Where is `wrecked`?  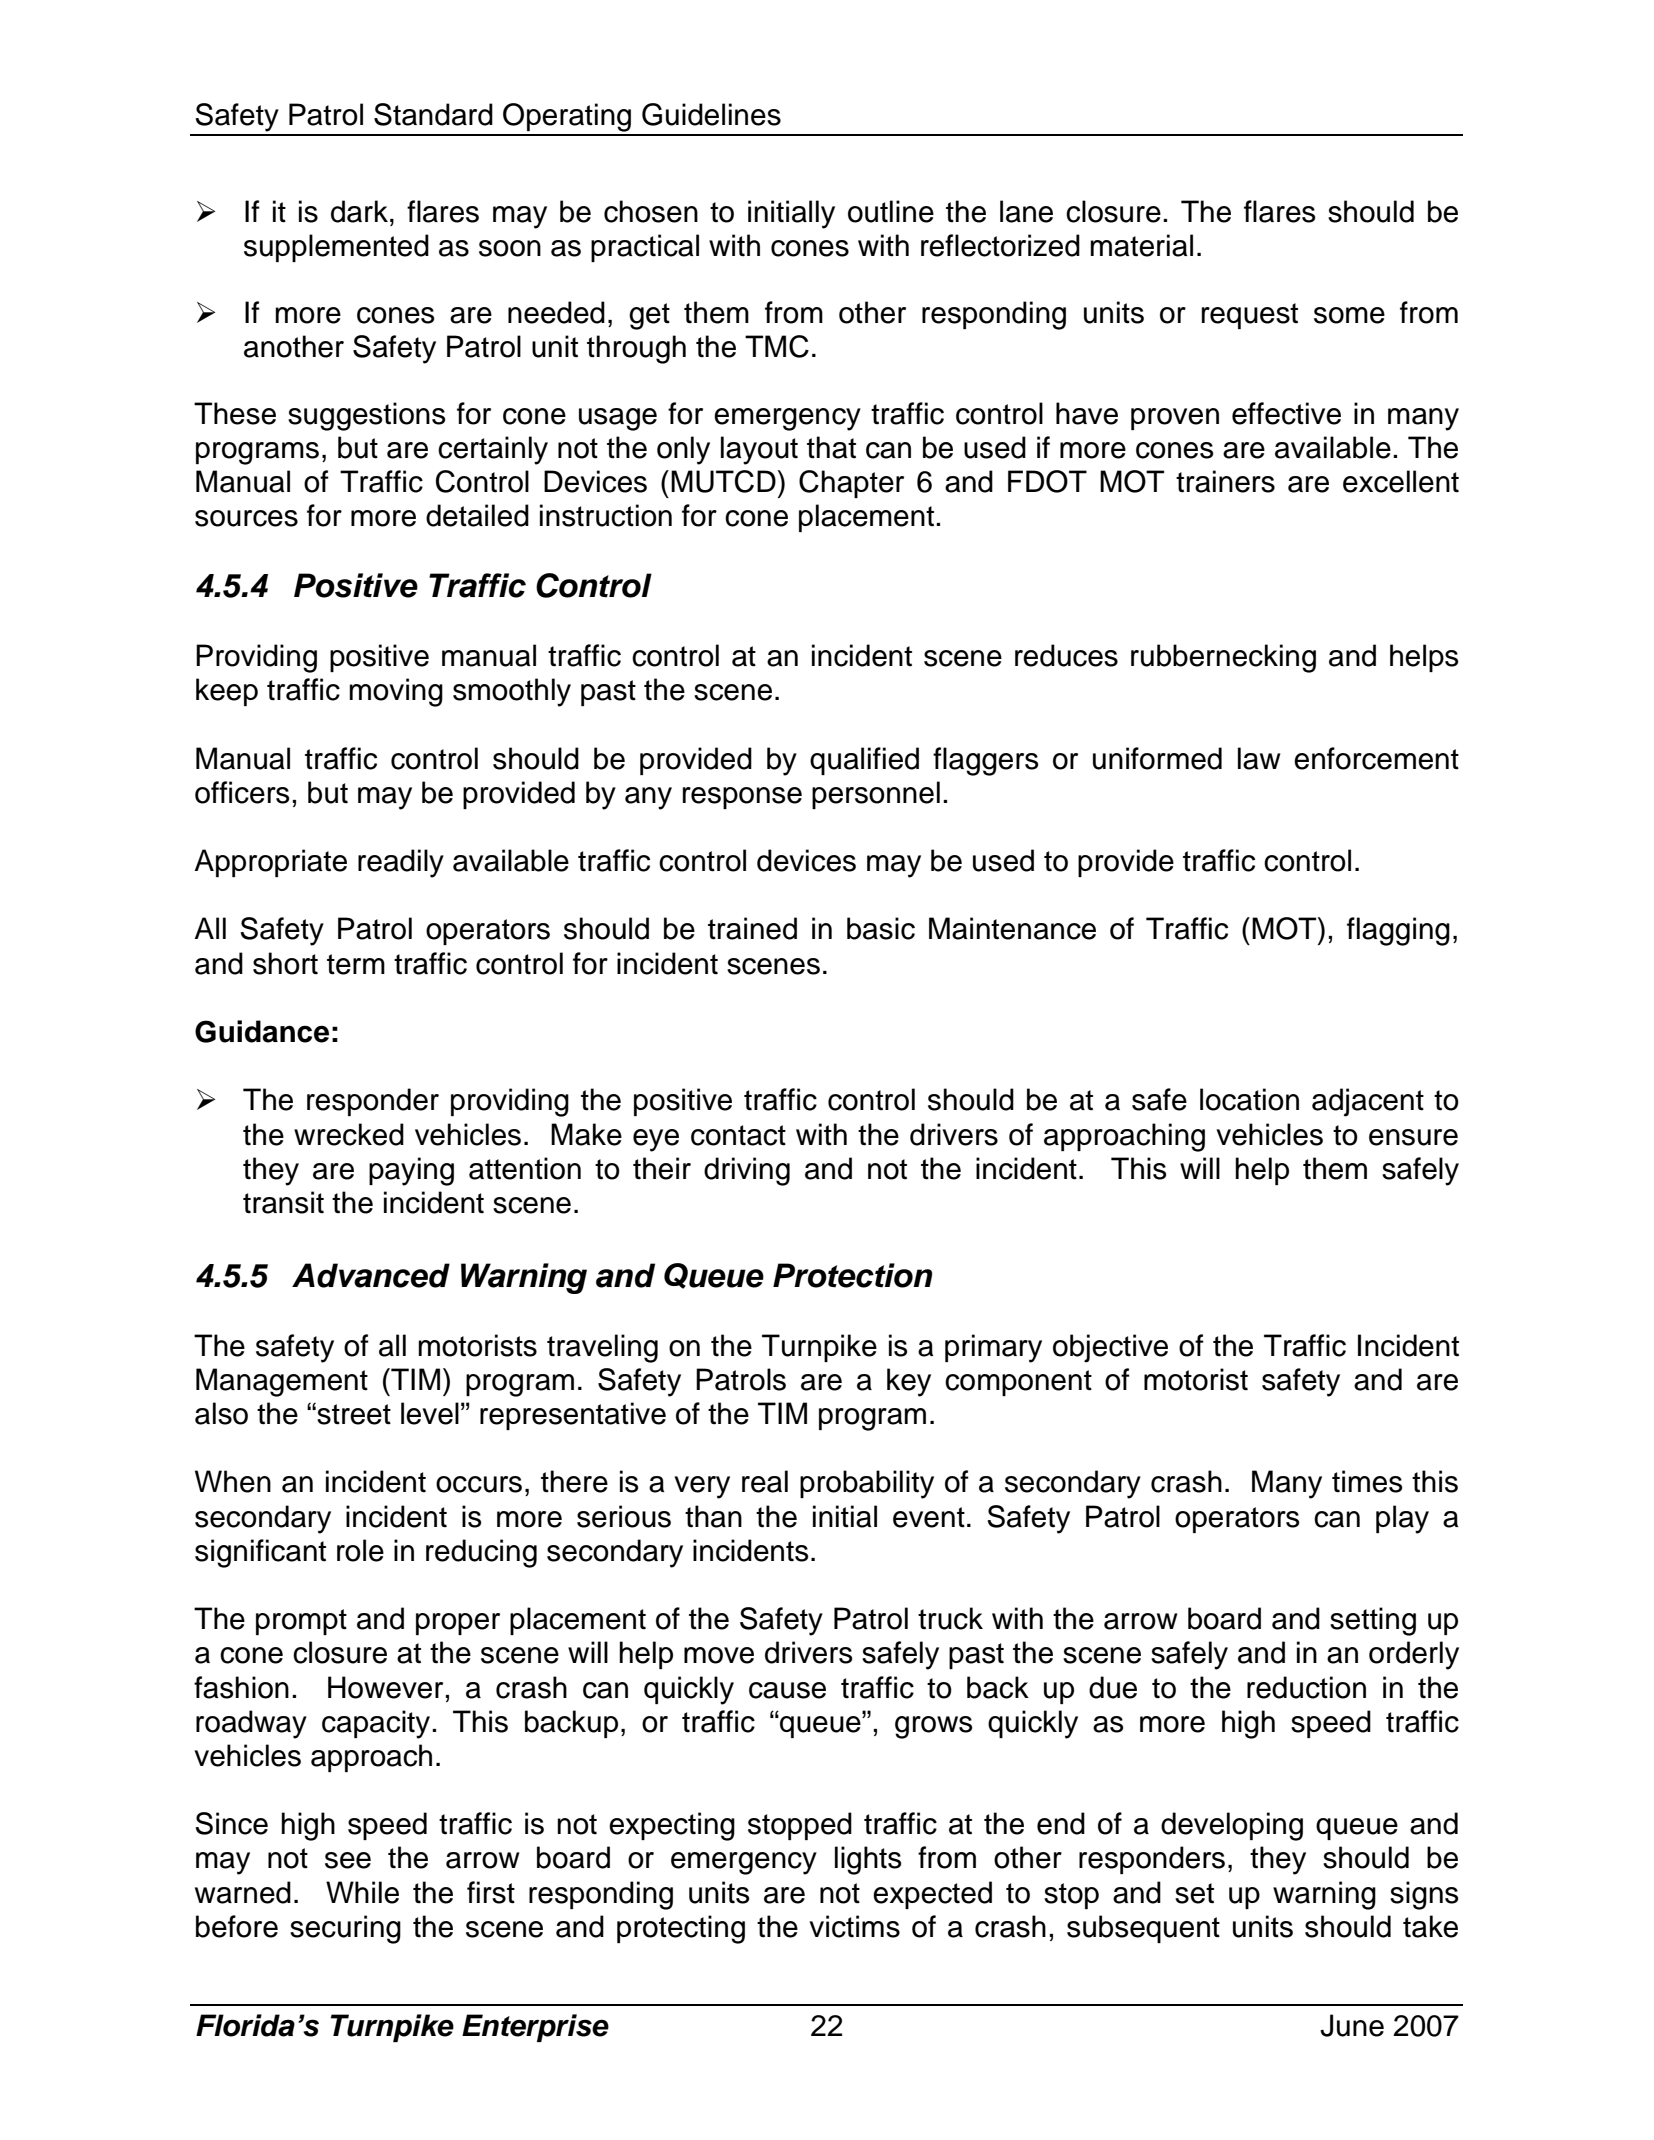
wrecked is located at coordinates (349, 1134).
